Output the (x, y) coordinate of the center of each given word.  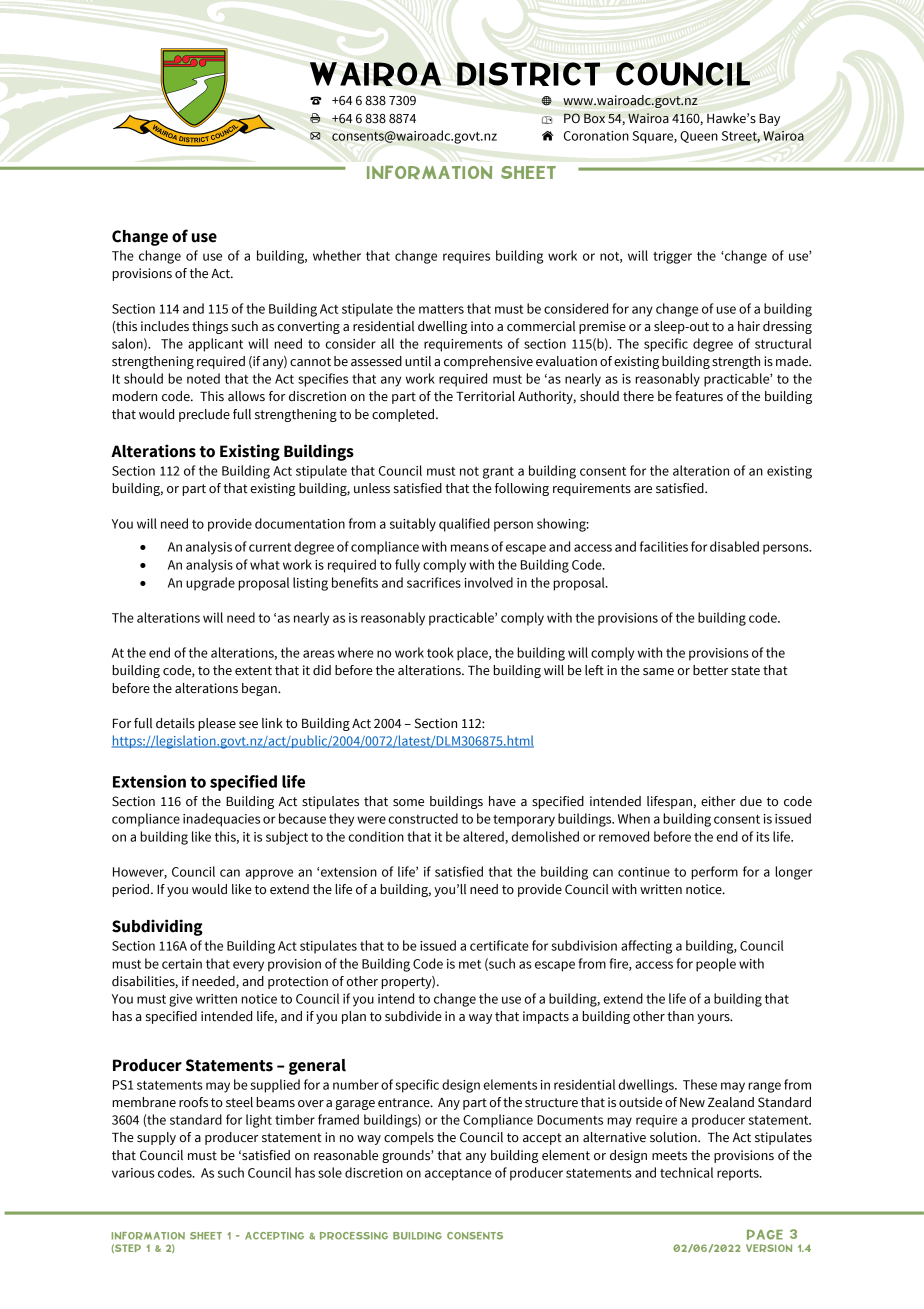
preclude (204, 415)
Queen (699, 137)
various (133, 1173)
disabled (734, 546)
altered (484, 837)
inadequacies (221, 820)
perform (714, 873)
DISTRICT (528, 74)
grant (498, 473)
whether (337, 255)
